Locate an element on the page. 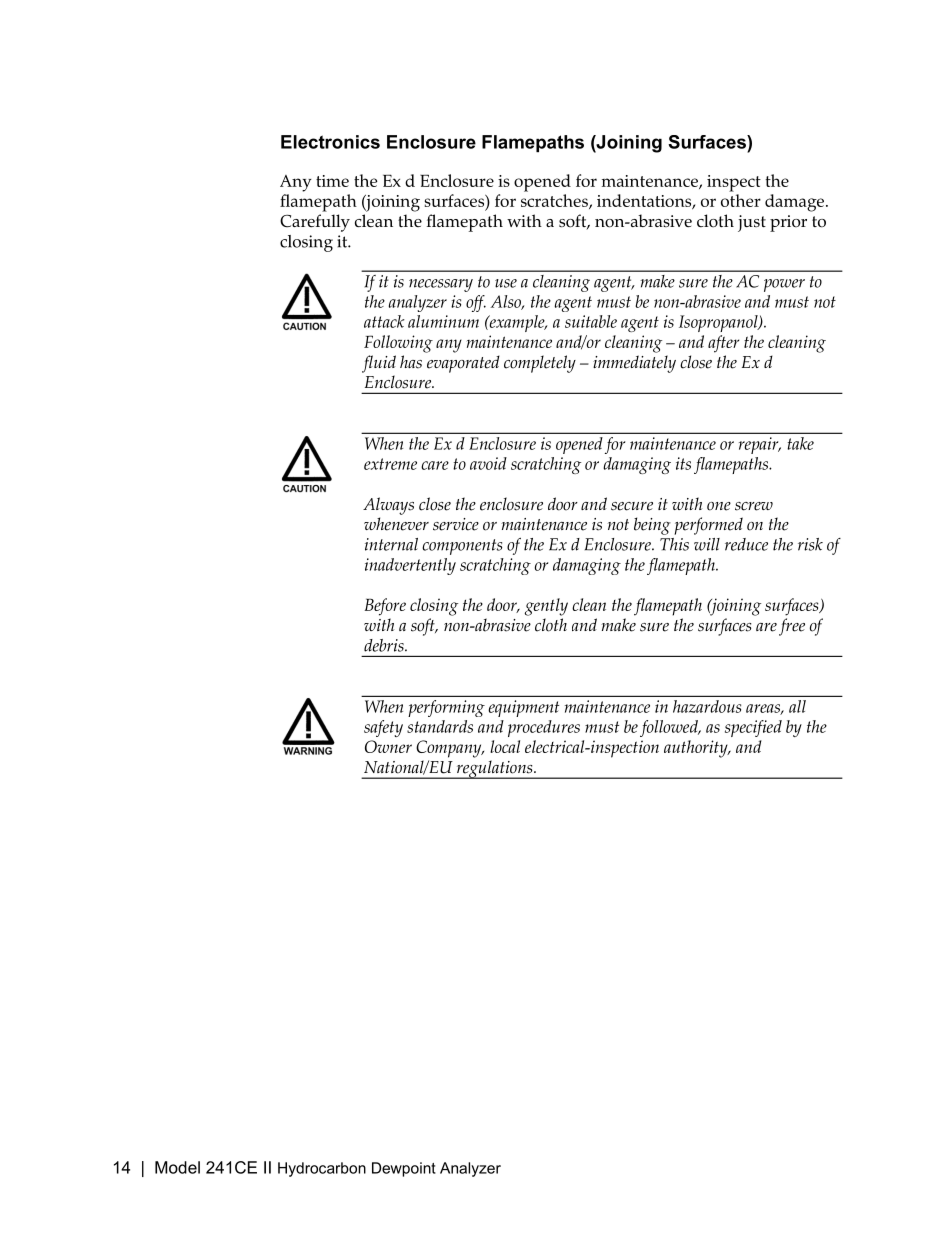 This page has height=1233, width=952. other is located at coordinates (741, 200).
